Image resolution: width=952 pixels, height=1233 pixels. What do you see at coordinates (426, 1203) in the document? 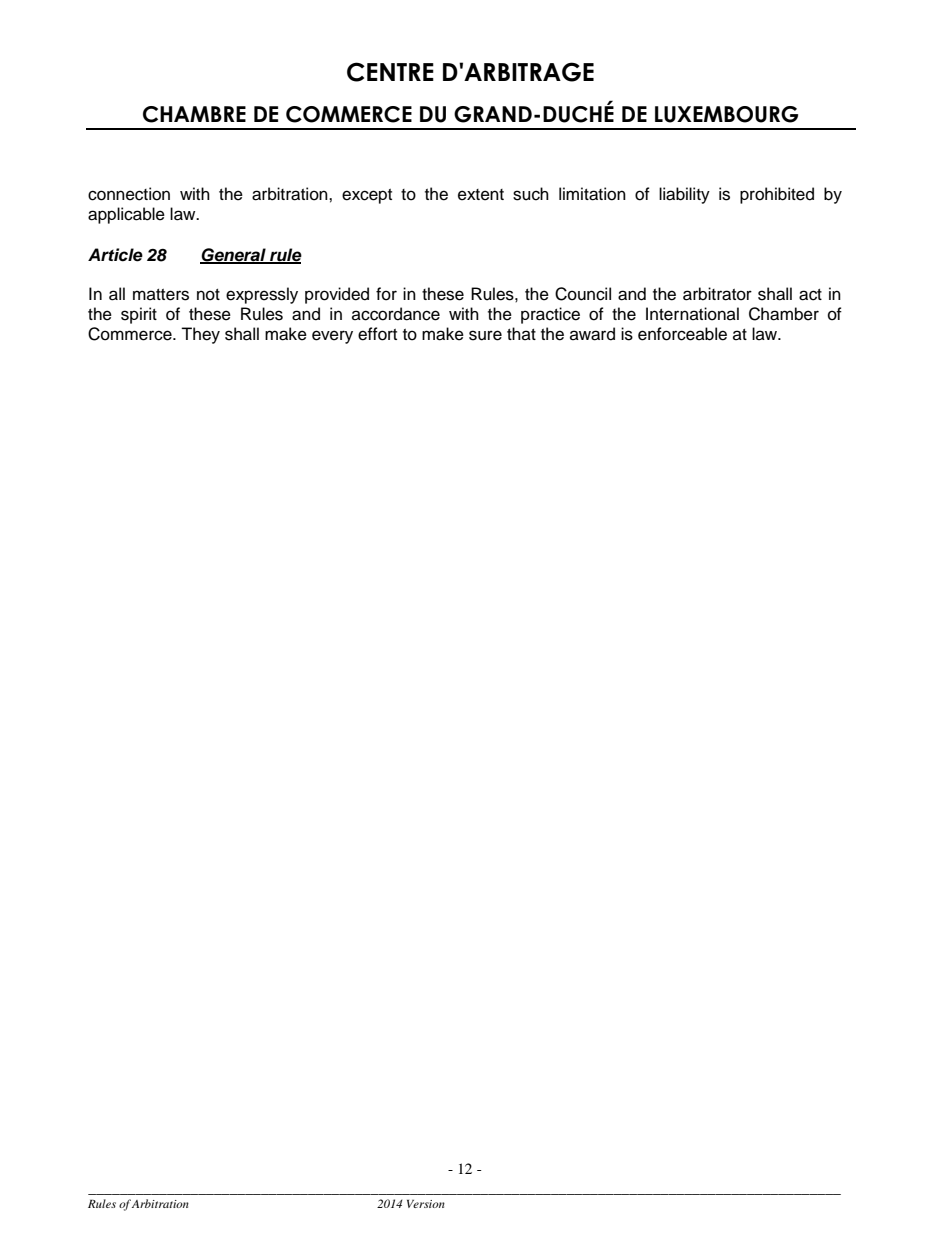
I see `Version` at bounding box center [426, 1203].
